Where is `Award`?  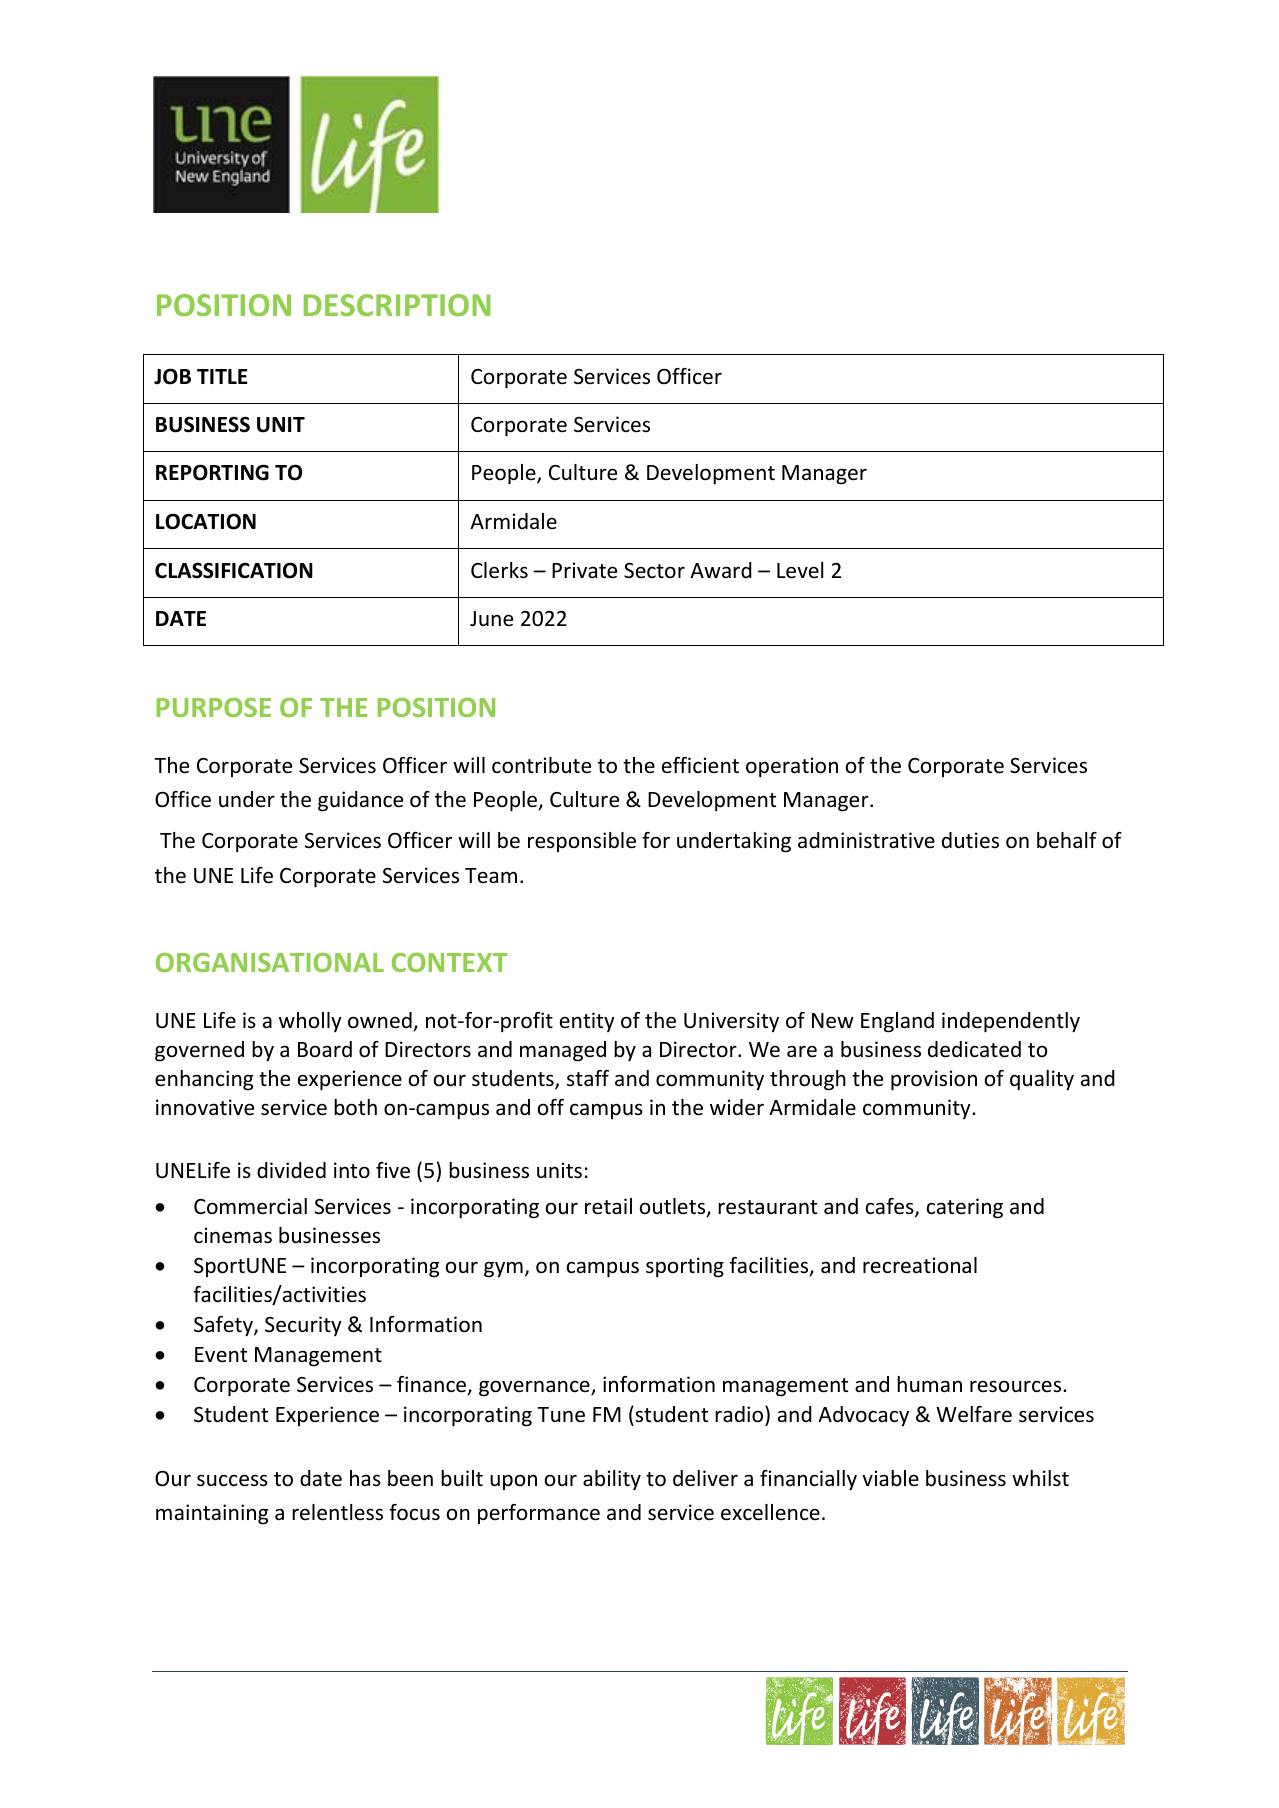 Award is located at coordinates (721, 570).
